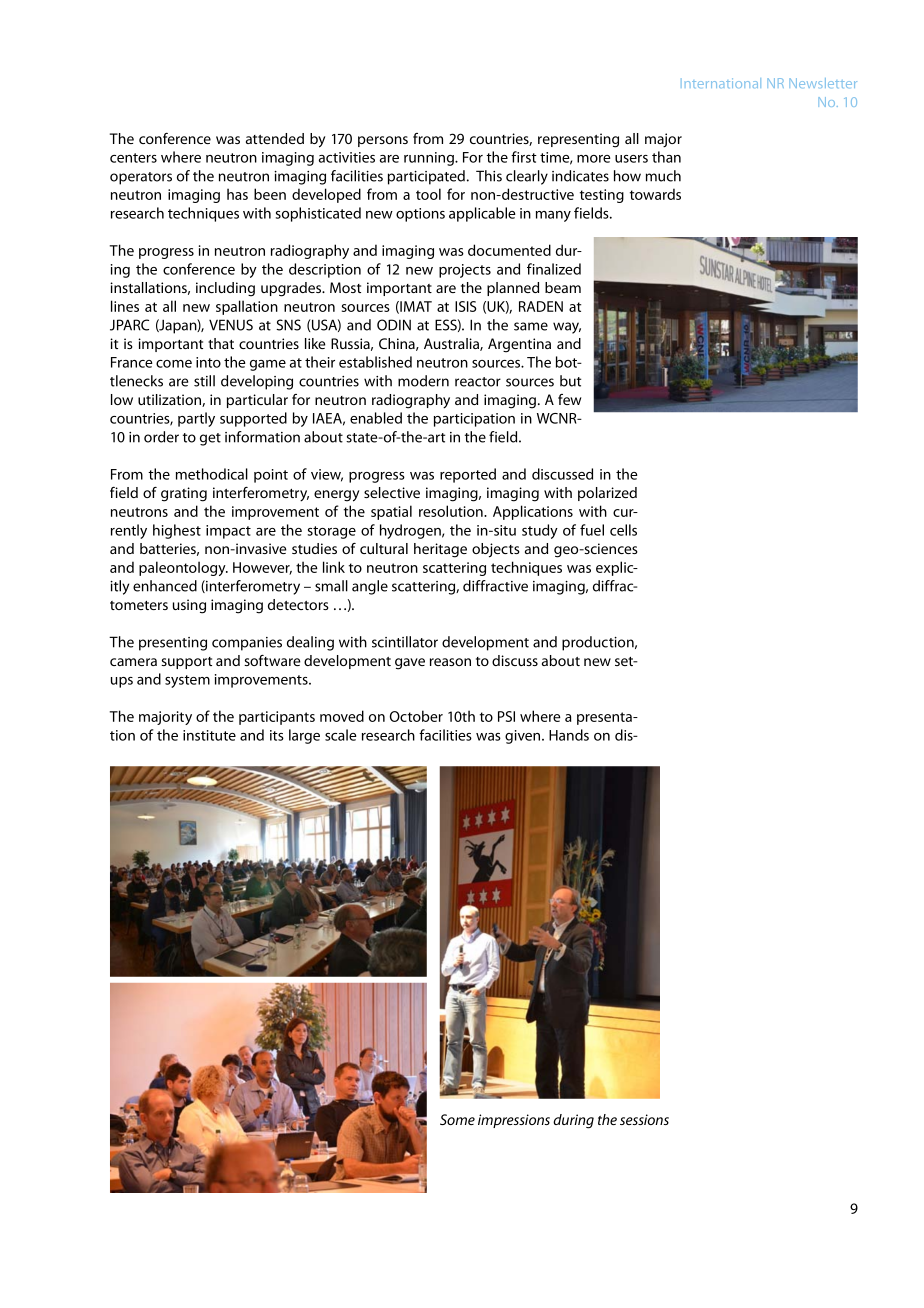 The width and height of the page is (924, 1308). Describe the element at coordinates (524, 737) in the page. I see `given` at that location.
